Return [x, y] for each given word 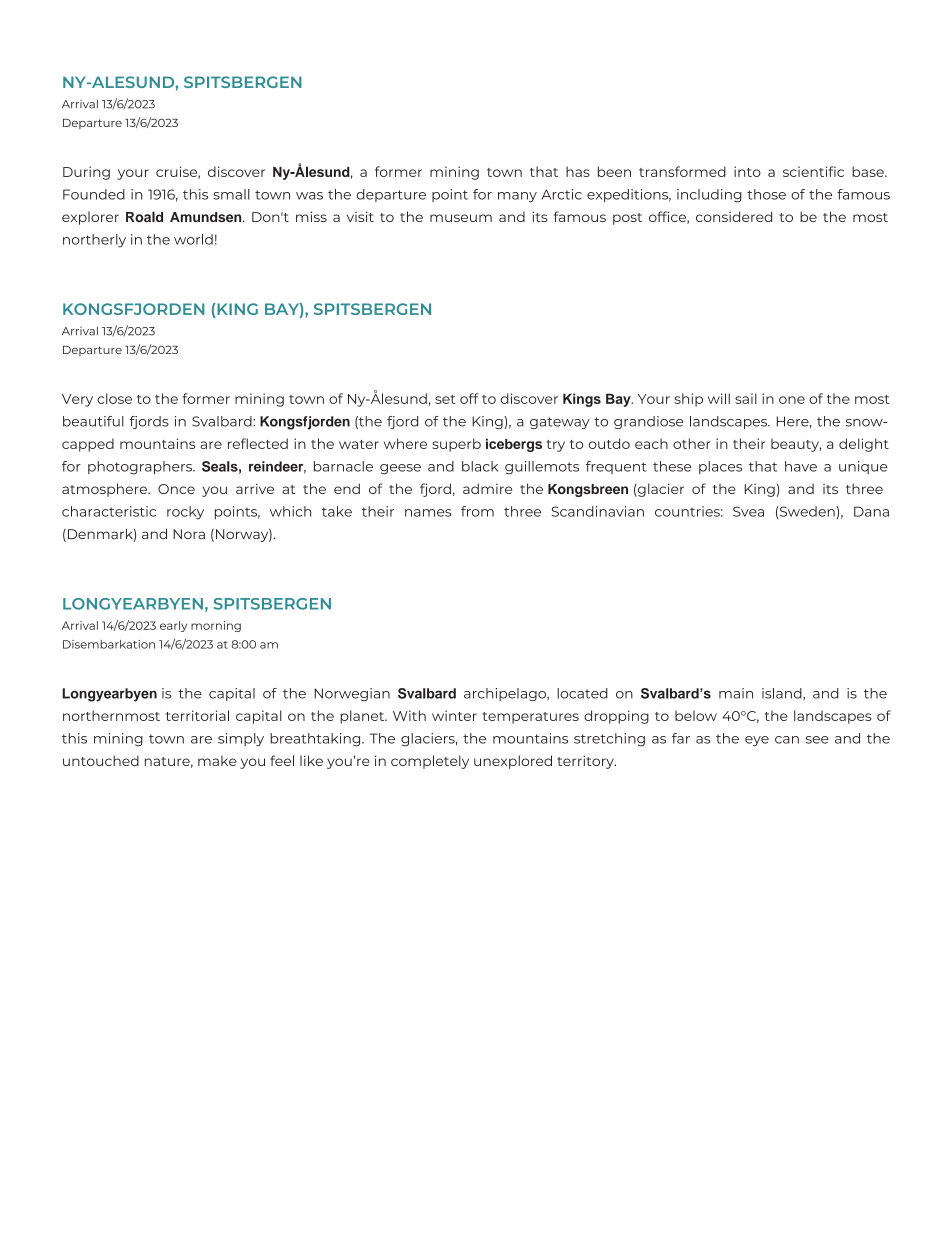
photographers [141, 468]
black [480, 466]
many [517, 197]
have [801, 466]
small [231, 194]
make [217, 761]
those [766, 194]
